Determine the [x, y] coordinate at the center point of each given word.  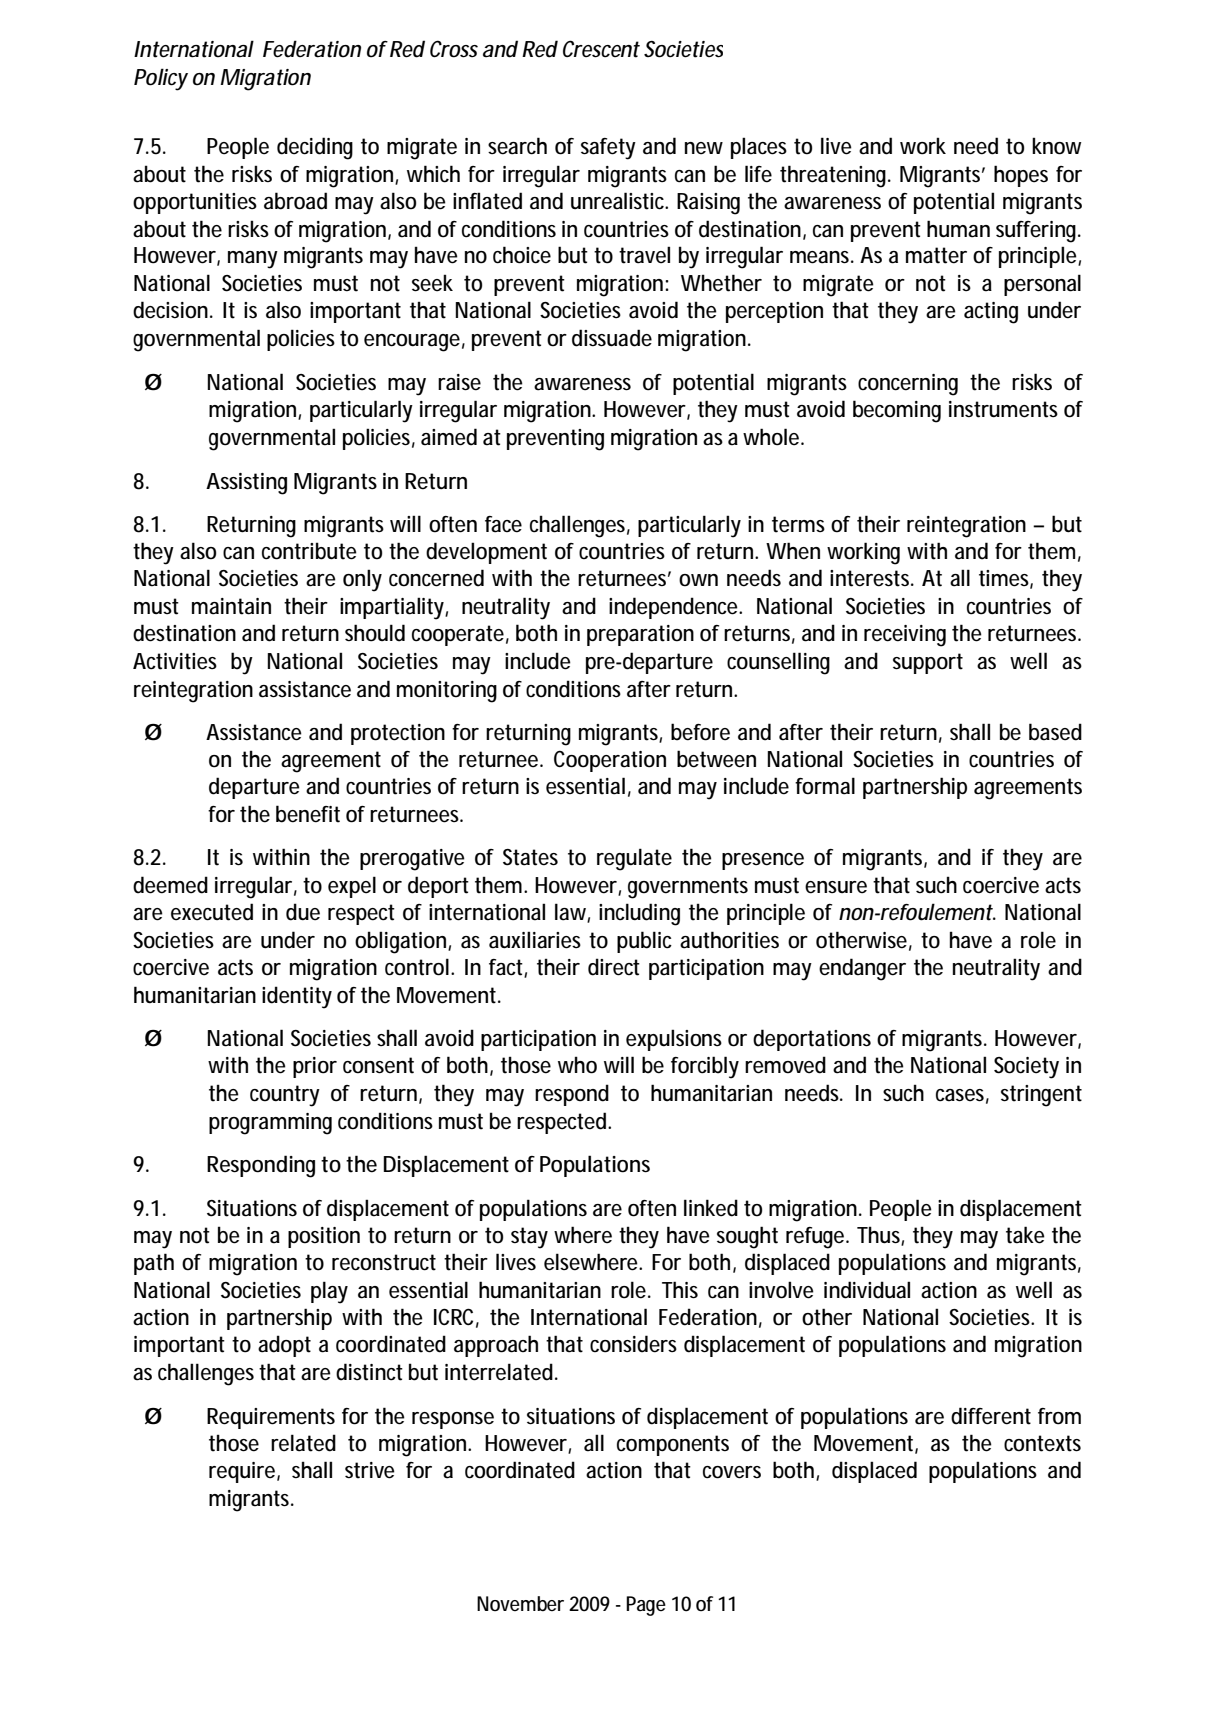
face [503, 524]
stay [529, 1238]
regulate [634, 859]
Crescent [601, 49]
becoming [897, 411]
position [324, 1237]
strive [370, 1470]
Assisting [246, 484]
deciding [315, 148]
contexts [1042, 1443]
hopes [1021, 176]
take [1025, 1235]
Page [646, 1606]
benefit [308, 814]
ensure [836, 887]
